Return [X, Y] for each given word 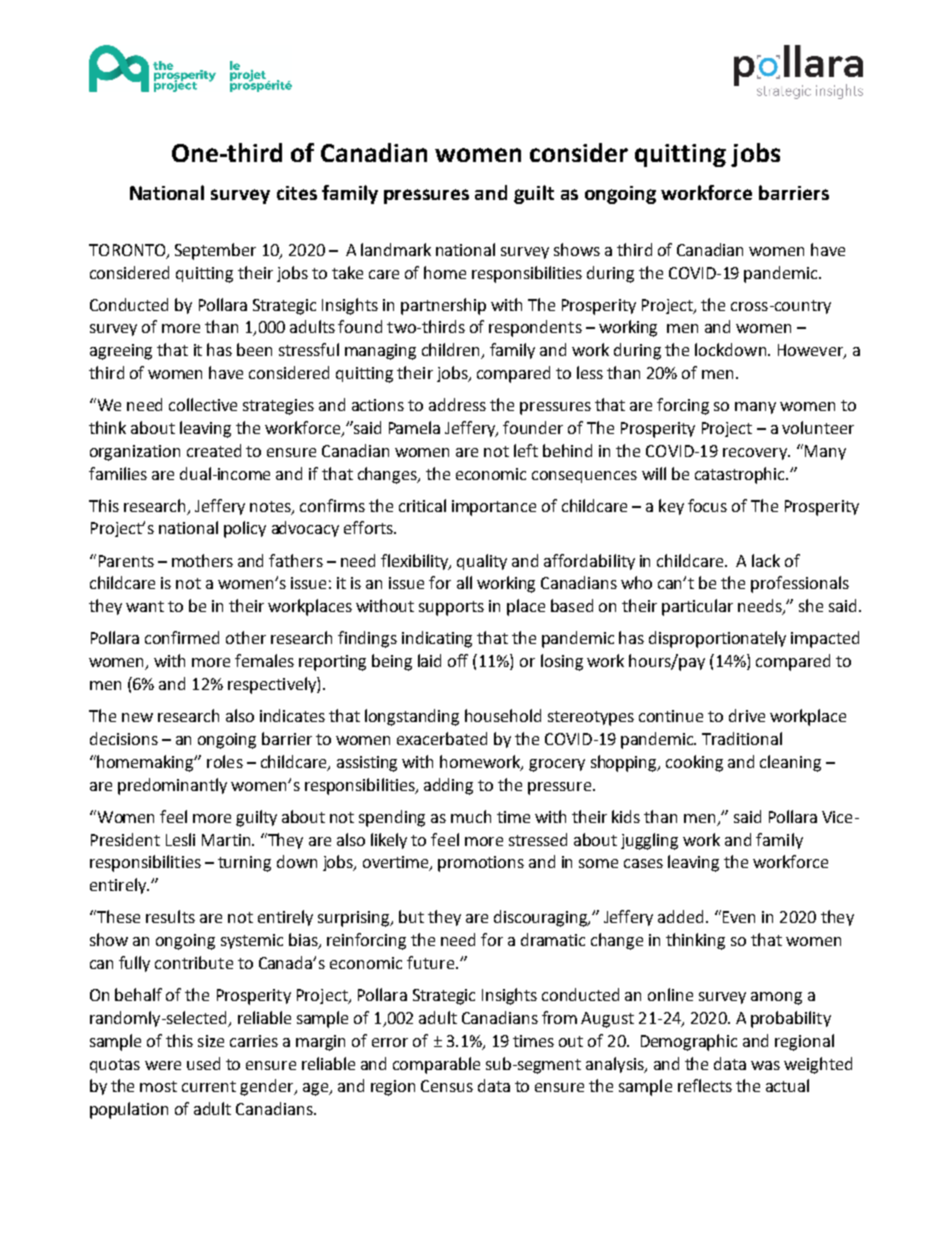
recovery [756, 454]
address [457, 404]
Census [447, 1086]
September [215, 251]
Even [739, 917]
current [209, 1086]
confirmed [182, 637]
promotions [481, 864]
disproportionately [717, 639]
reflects [705, 1085]
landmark [396, 249]
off [458, 660]
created [214, 450]
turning [244, 864]
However [811, 351]
